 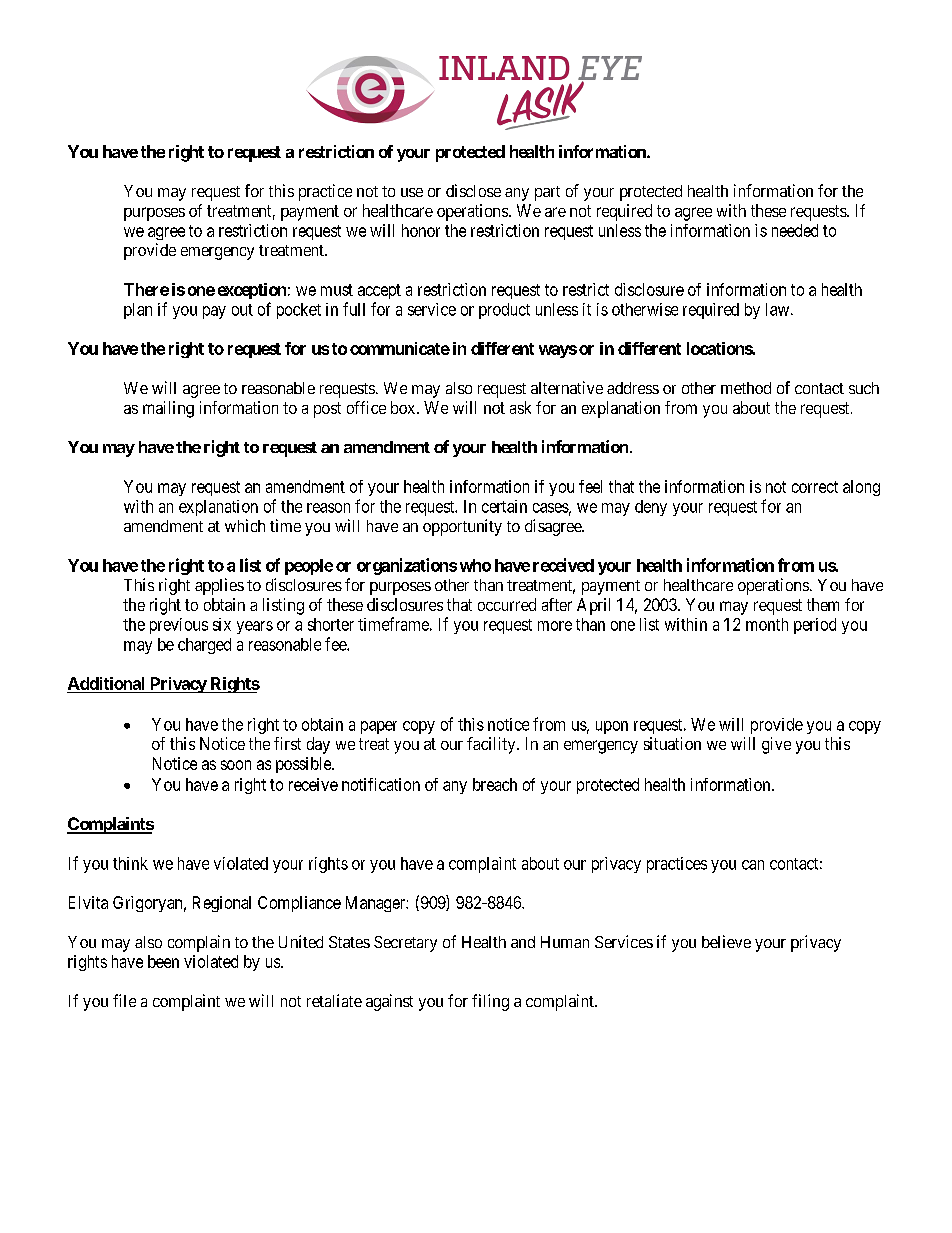 What do you see at coordinates (507, 604) in the screenshot?
I see `occurred` at bounding box center [507, 604].
